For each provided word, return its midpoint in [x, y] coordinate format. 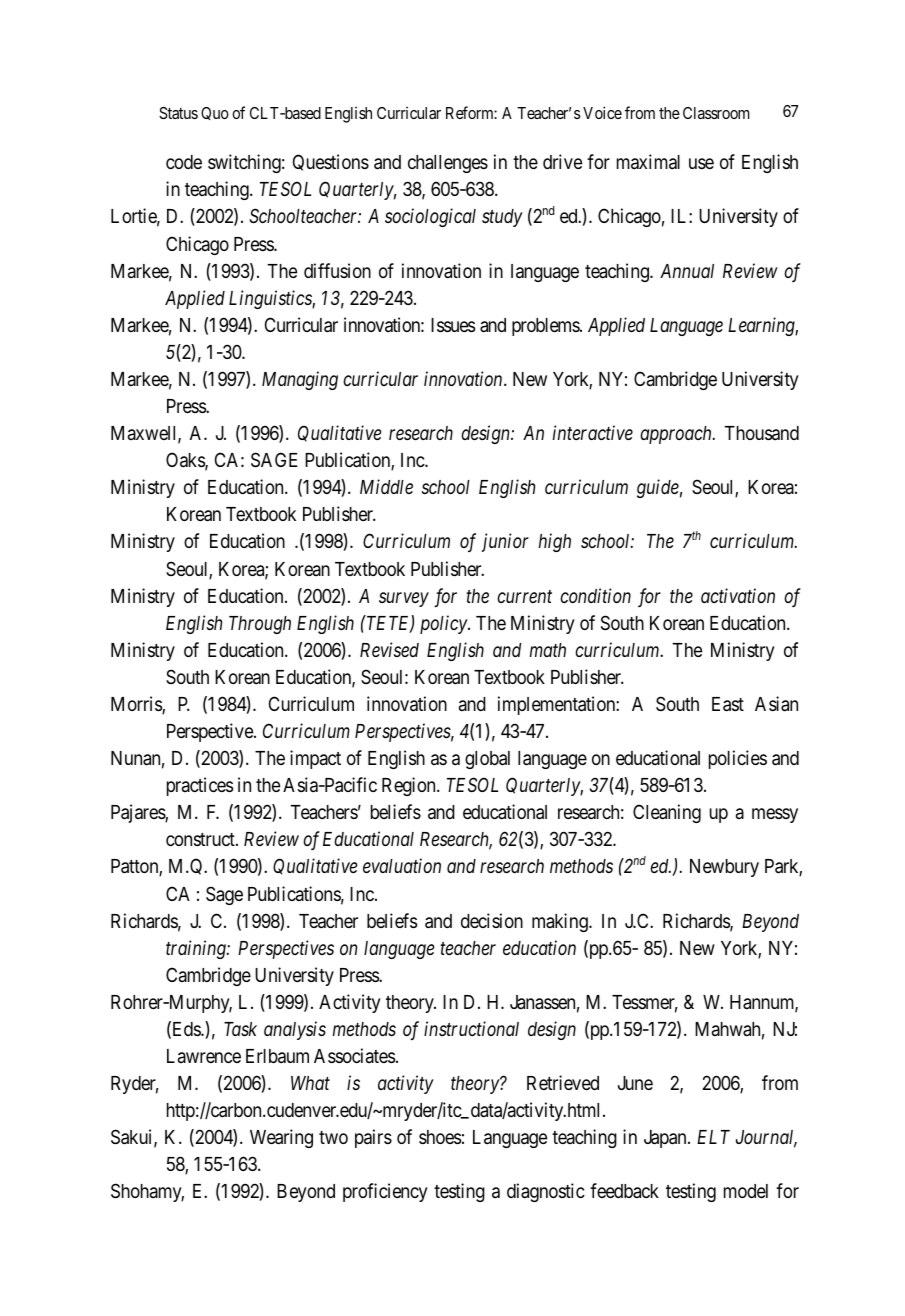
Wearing [281, 1138]
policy [444, 624]
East [728, 704]
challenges [448, 164]
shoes [440, 1137]
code [184, 162]
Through [260, 625]
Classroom [716, 113]
